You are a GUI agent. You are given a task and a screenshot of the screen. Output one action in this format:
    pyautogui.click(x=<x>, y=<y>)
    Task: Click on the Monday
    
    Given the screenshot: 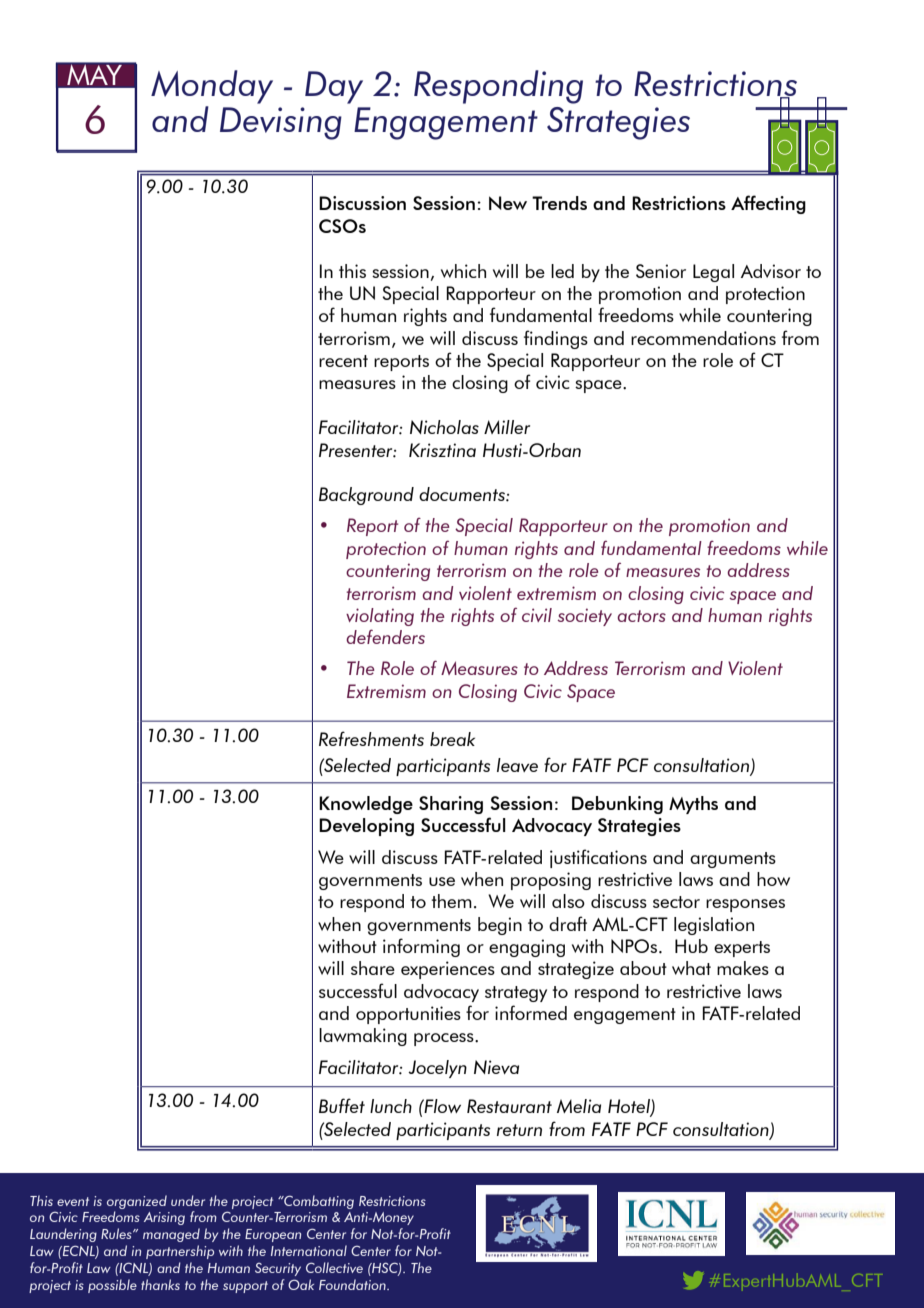 What is the action you would take?
    pyautogui.click(x=212, y=87)
